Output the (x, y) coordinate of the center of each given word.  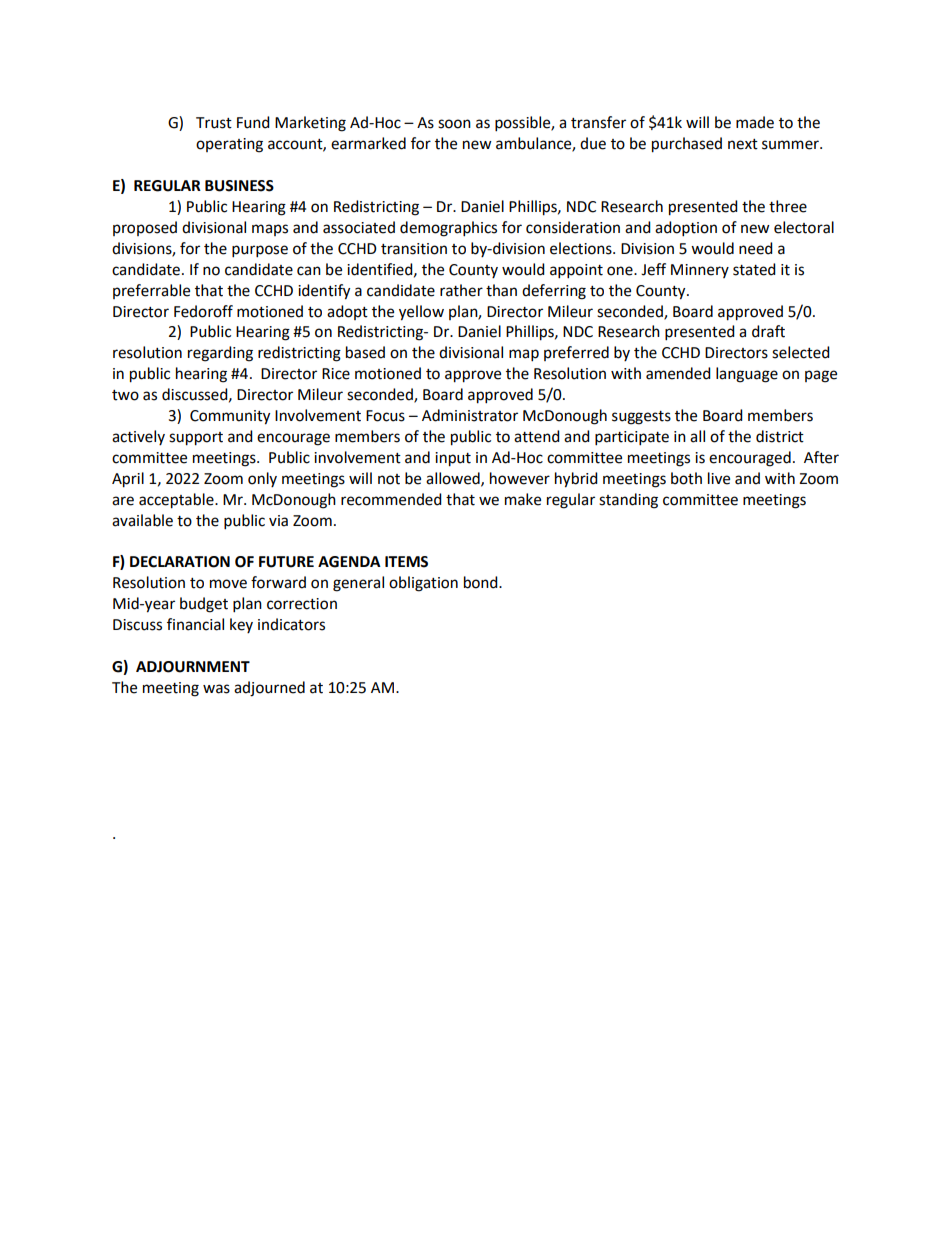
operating (229, 145)
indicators (291, 624)
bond (482, 582)
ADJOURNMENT (193, 667)
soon (454, 124)
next (743, 144)
